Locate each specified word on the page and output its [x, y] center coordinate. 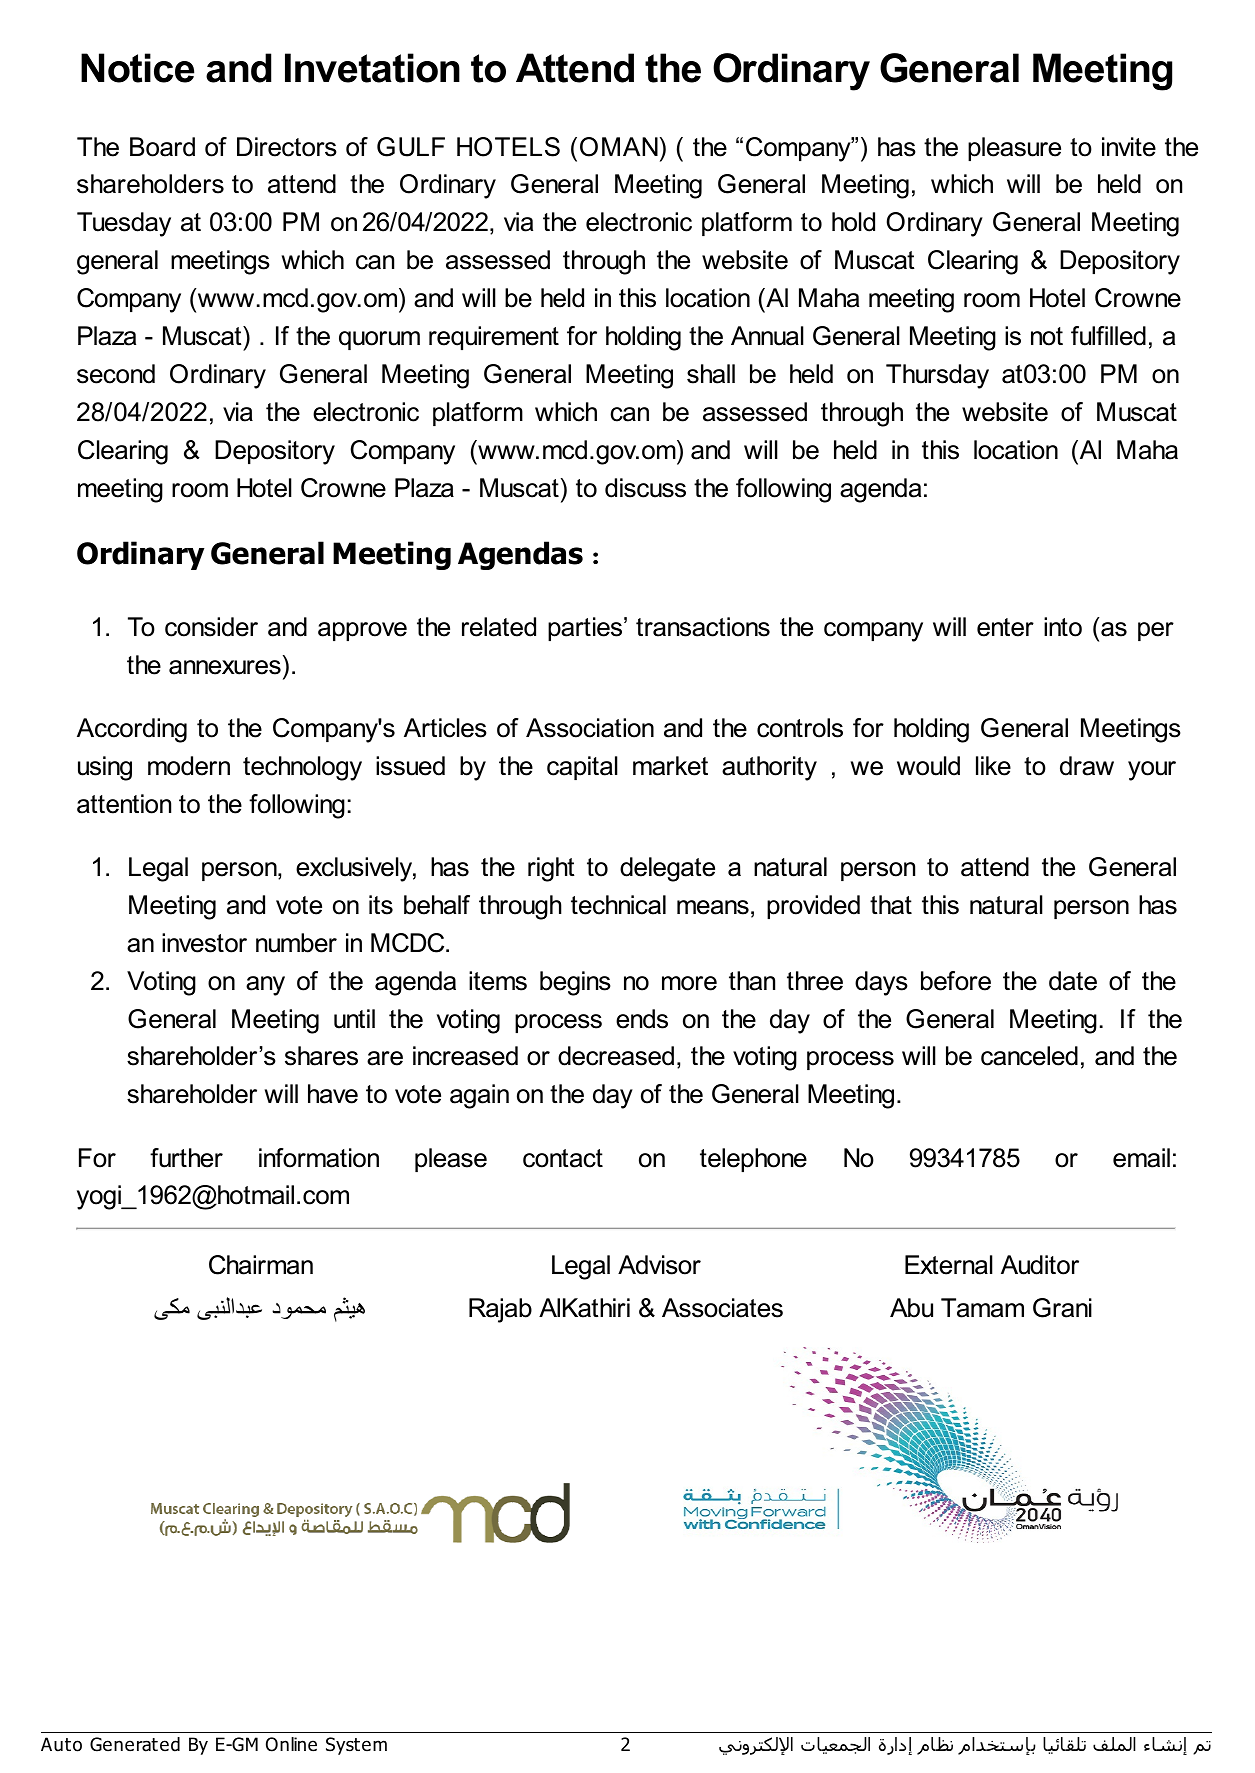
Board [162, 147]
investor [204, 943]
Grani [1062, 1308]
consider [211, 627]
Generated [135, 1744]
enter [1005, 627]
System [356, 1746]
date [1073, 981]
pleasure [1014, 149]
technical [618, 905]
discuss [645, 488]
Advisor [659, 1265]
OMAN [619, 147]
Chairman [261, 1265]
